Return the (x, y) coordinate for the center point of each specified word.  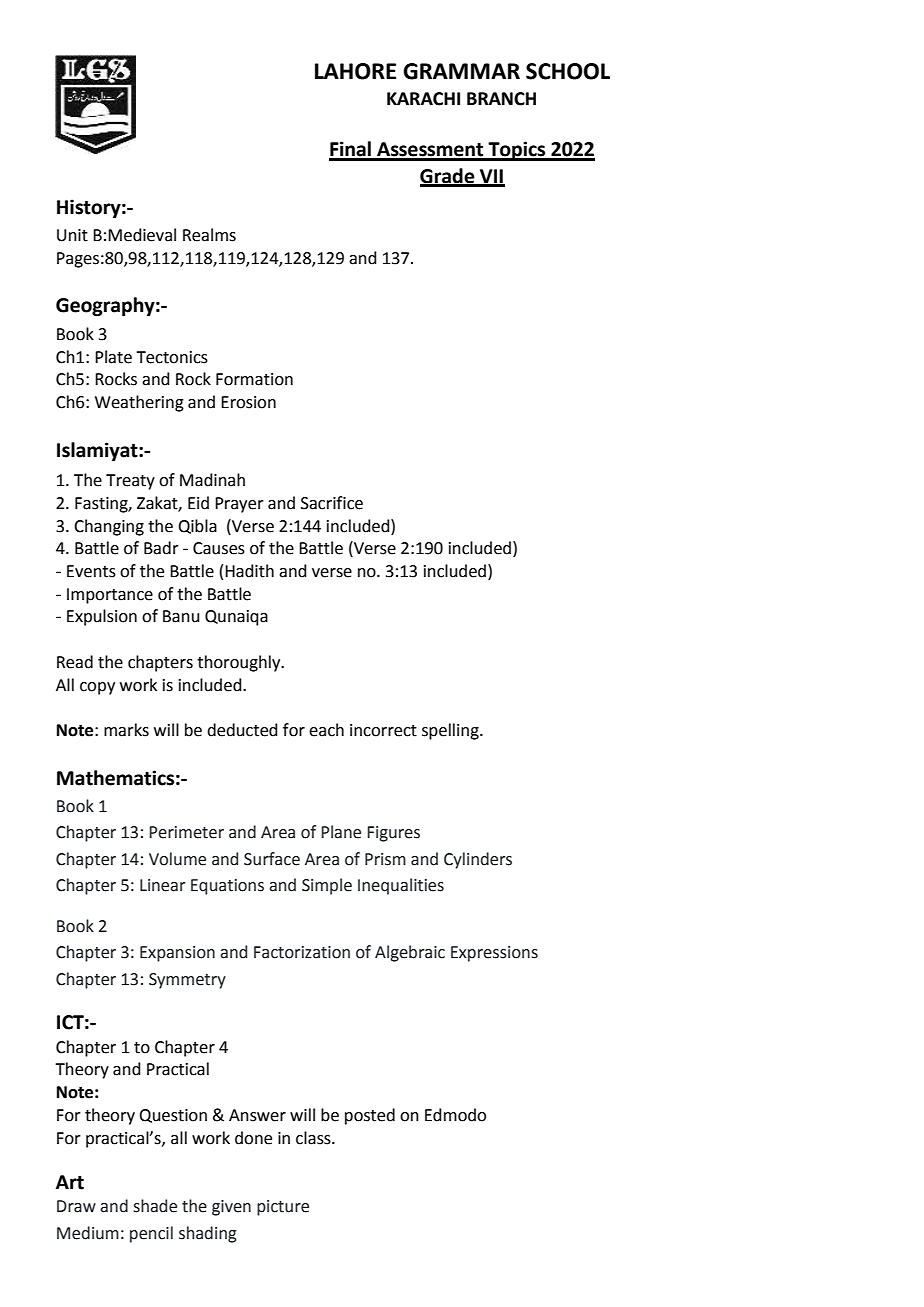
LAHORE (355, 71)
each (326, 730)
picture (283, 1208)
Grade (448, 177)
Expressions (494, 954)
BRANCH (501, 99)
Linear (162, 885)
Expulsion (102, 617)
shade (155, 1206)
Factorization (302, 952)
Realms (209, 235)
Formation (254, 379)
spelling (451, 731)
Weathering (139, 403)
